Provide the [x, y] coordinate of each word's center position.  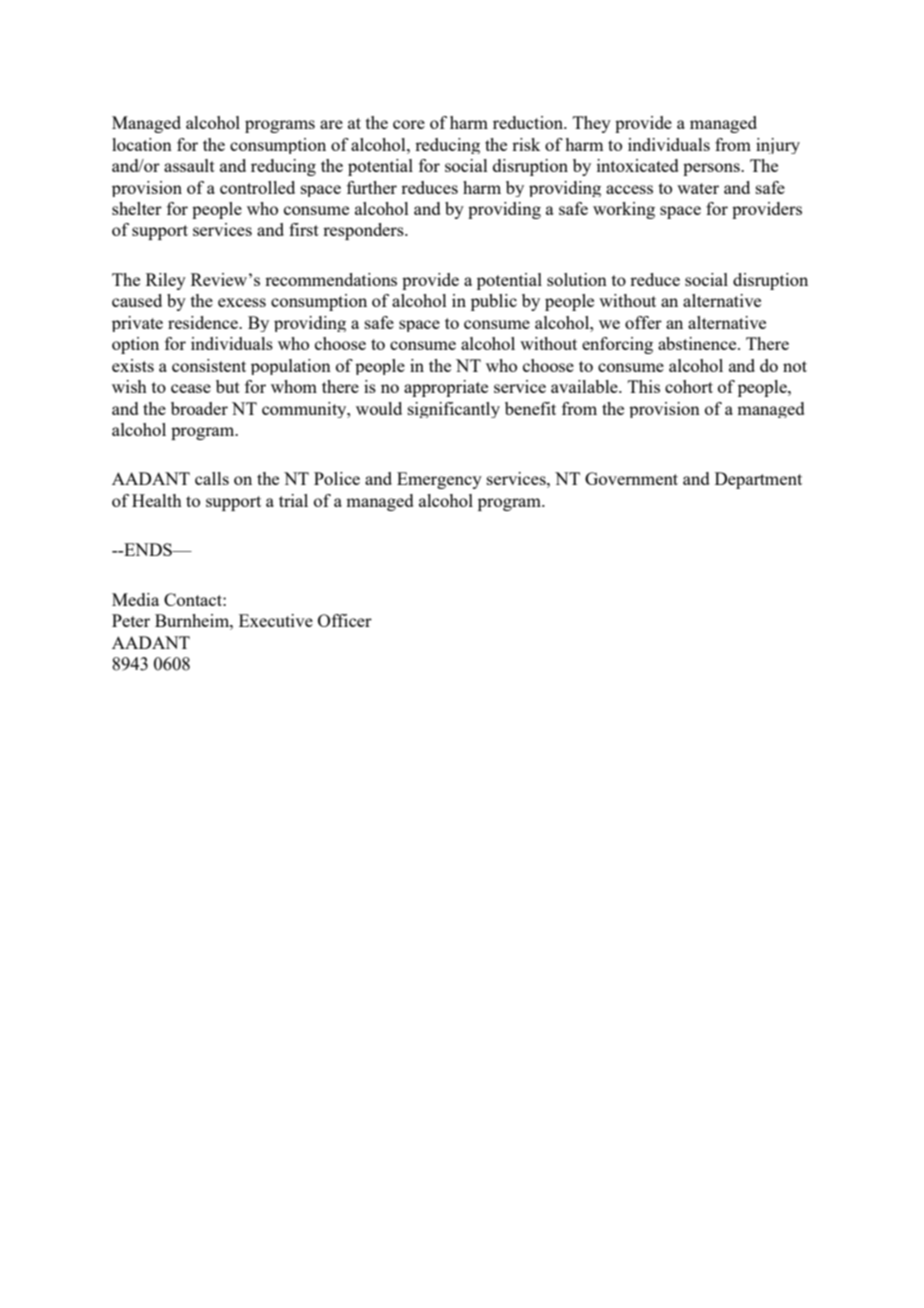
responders [364, 231]
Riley [166, 281]
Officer [345, 620]
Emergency [439, 480]
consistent [209, 365]
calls [212, 478]
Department [758, 480]
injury [778, 146]
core [409, 124]
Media [135, 599]
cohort [689, 386]
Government [631, 478]
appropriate [446, 388]
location [142, 144]
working [624, 210]
